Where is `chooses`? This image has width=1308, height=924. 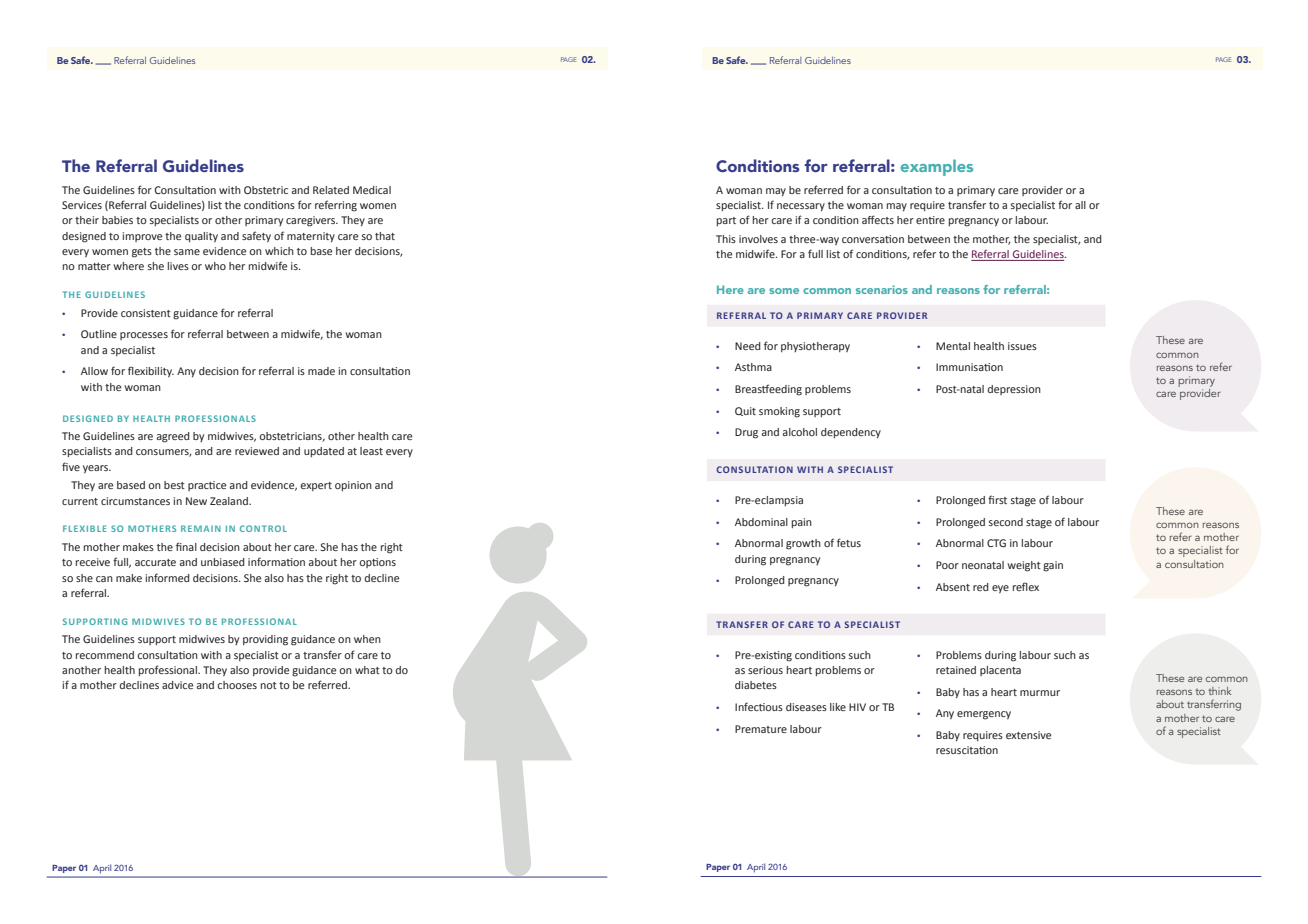 chooses is located at coordinates (237, 685).
